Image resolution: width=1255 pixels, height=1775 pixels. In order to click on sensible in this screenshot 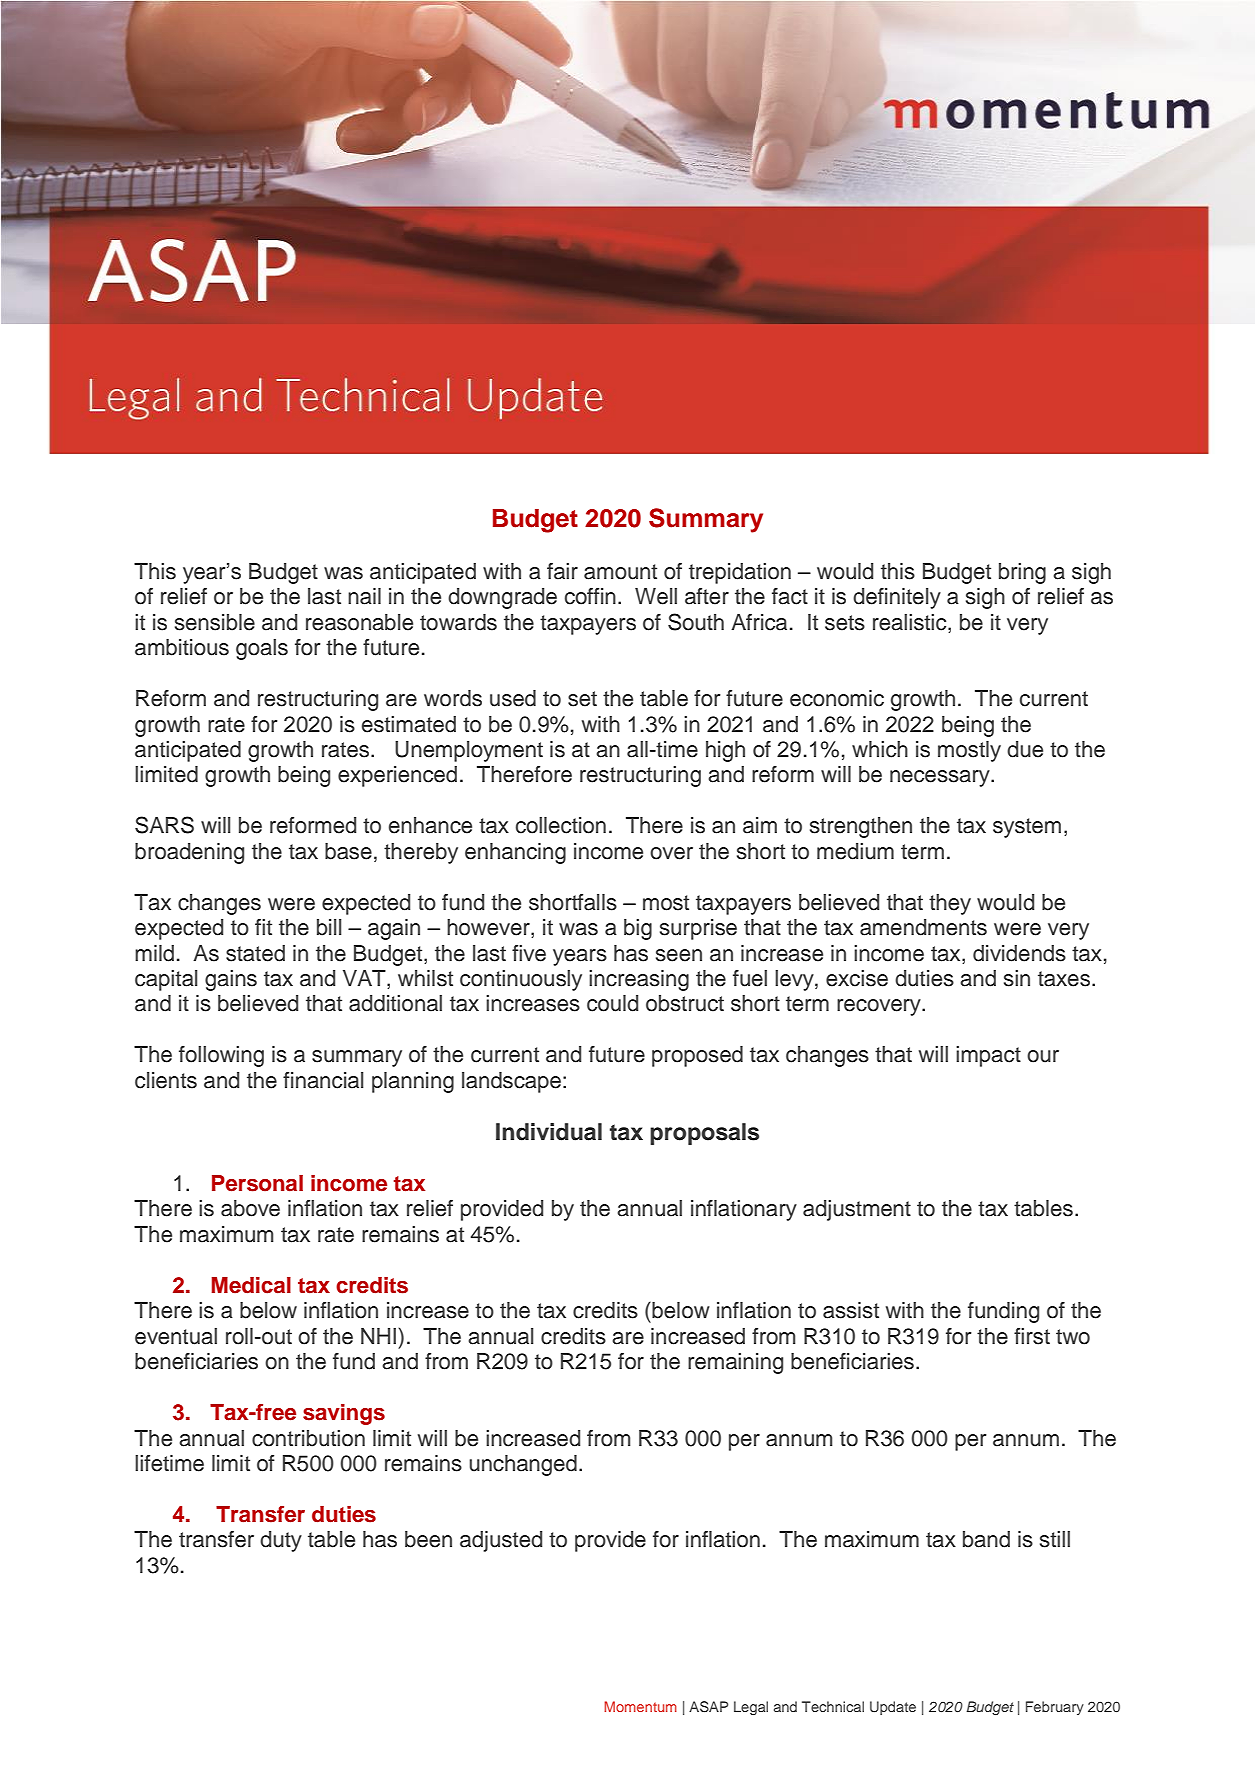, I will do `click(215, 622)`.
